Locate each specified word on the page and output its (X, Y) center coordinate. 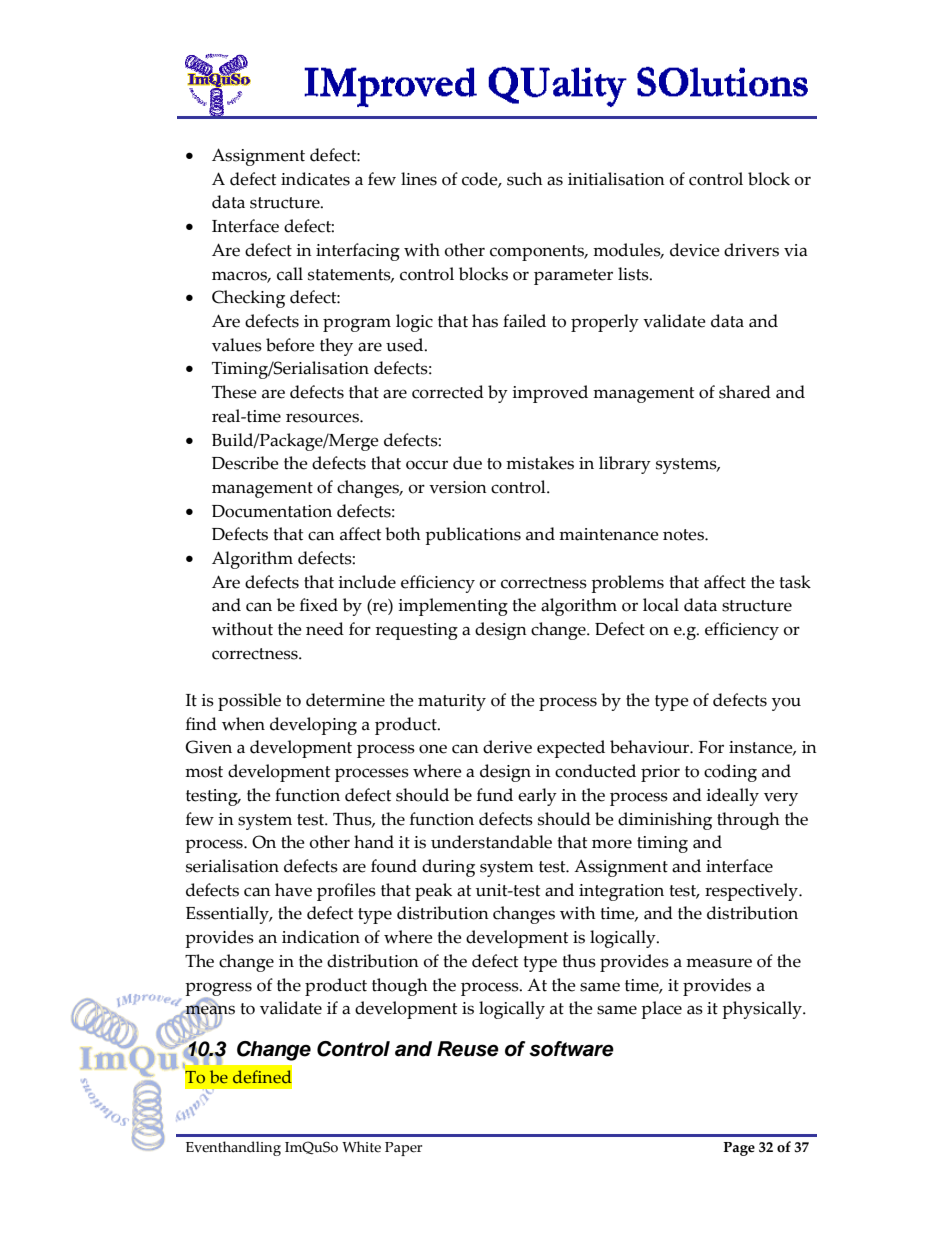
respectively (753, 892)
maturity (452, 702)
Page (739, 1149)
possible (249, 702)
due (467, 463)
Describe (245, 463)
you (786, 704)
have (293, 890)
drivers (751, 250)
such (525, 179)
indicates (315, 179)
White (361, 1147)
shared (745, 392)
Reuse (468, 1049)
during (448, 868)
